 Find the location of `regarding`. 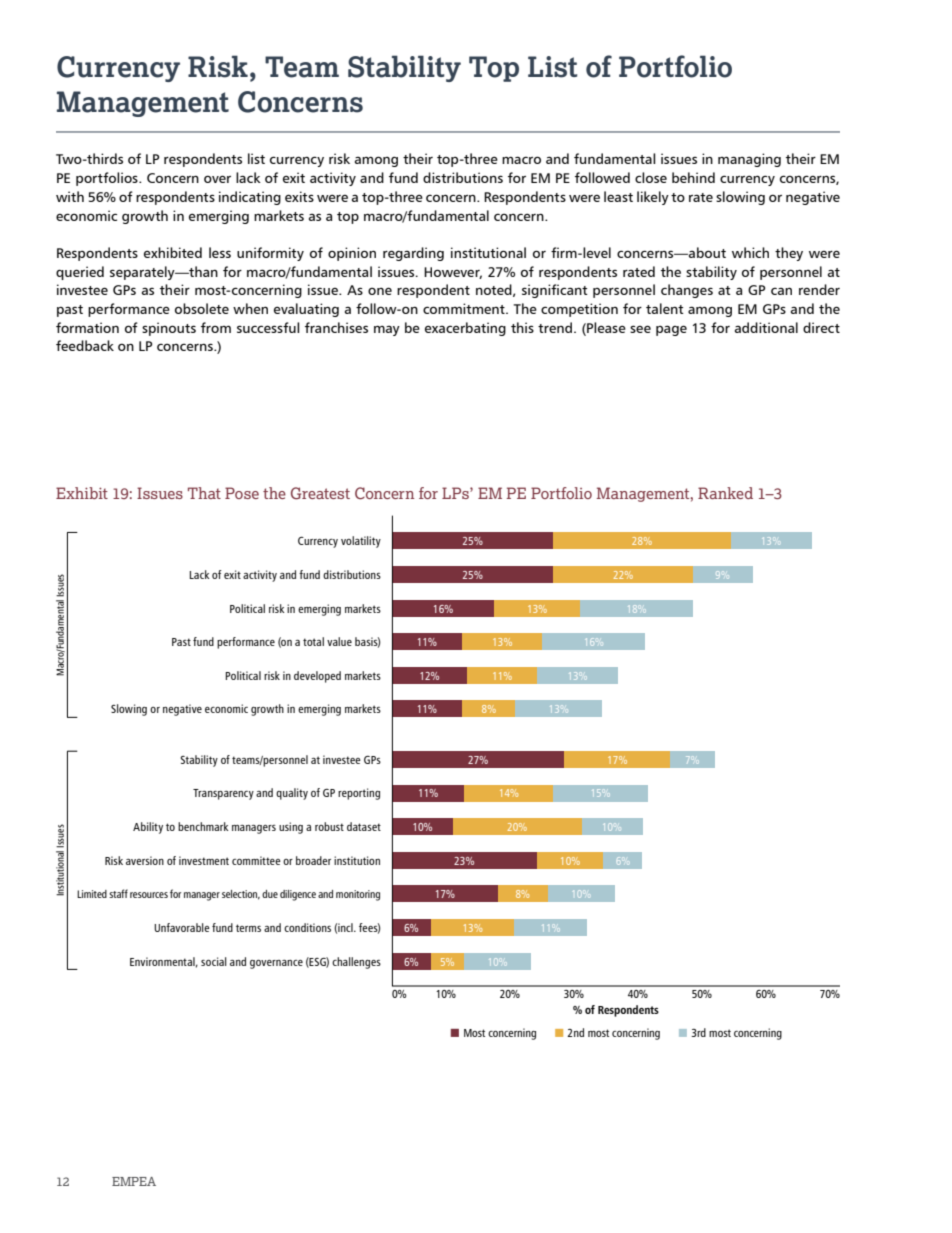

regarding is located at coordinates (413, 254).
